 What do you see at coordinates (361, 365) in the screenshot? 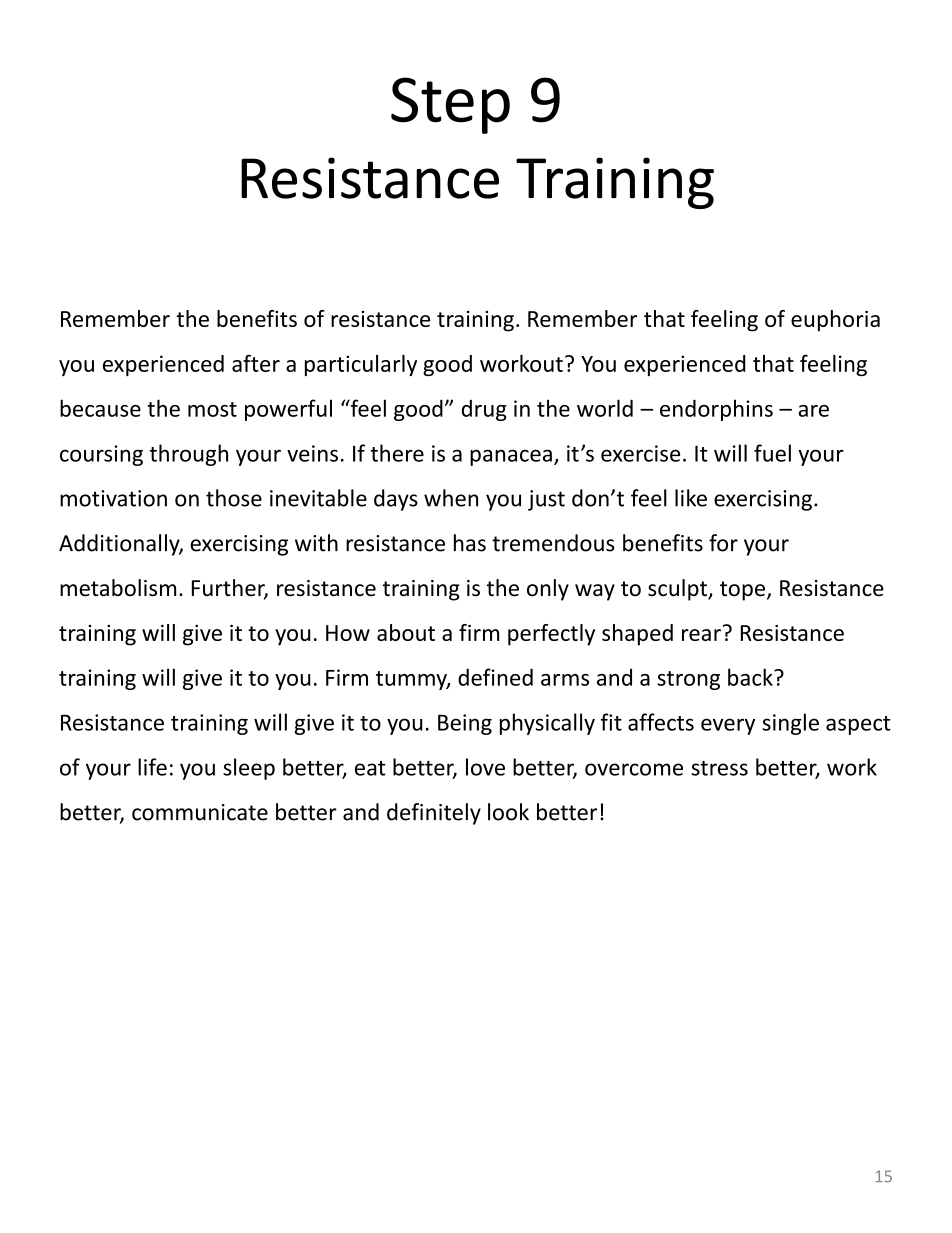
I see `particularly` at bounding box center [361, 365].
